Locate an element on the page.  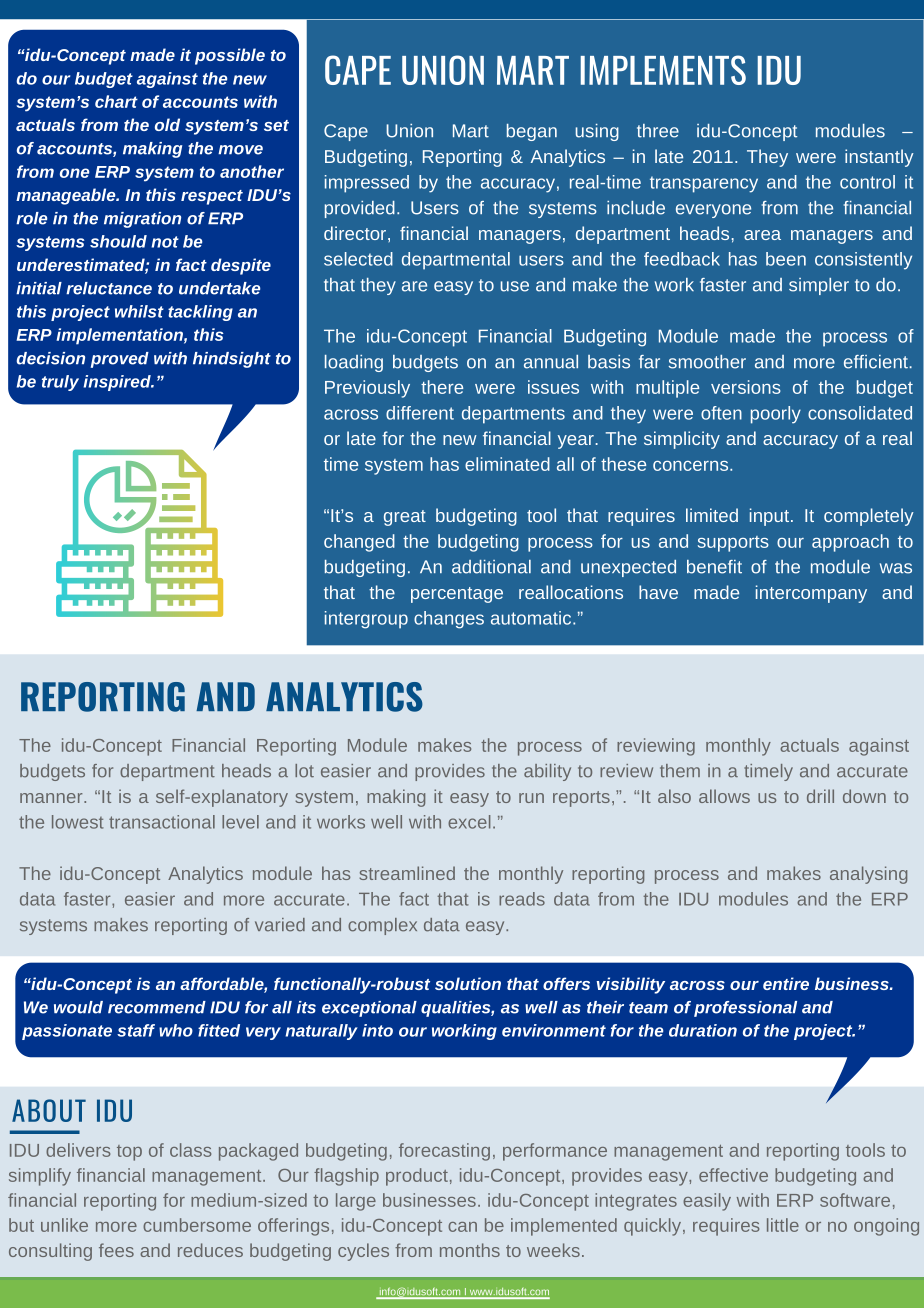
began is located at coordinates (532, 132).
